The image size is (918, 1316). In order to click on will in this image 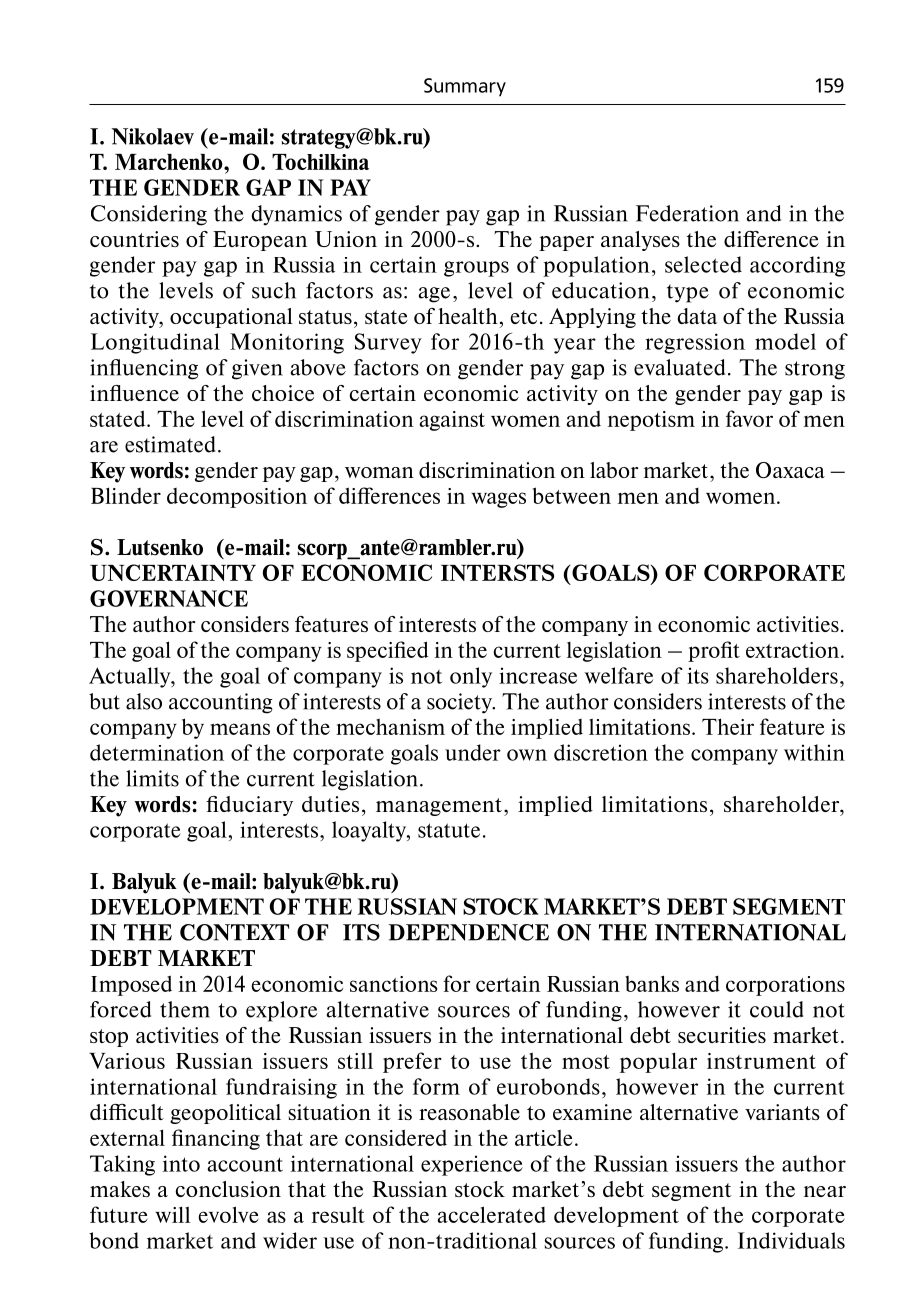, I will do `click(172, 1214)`.
